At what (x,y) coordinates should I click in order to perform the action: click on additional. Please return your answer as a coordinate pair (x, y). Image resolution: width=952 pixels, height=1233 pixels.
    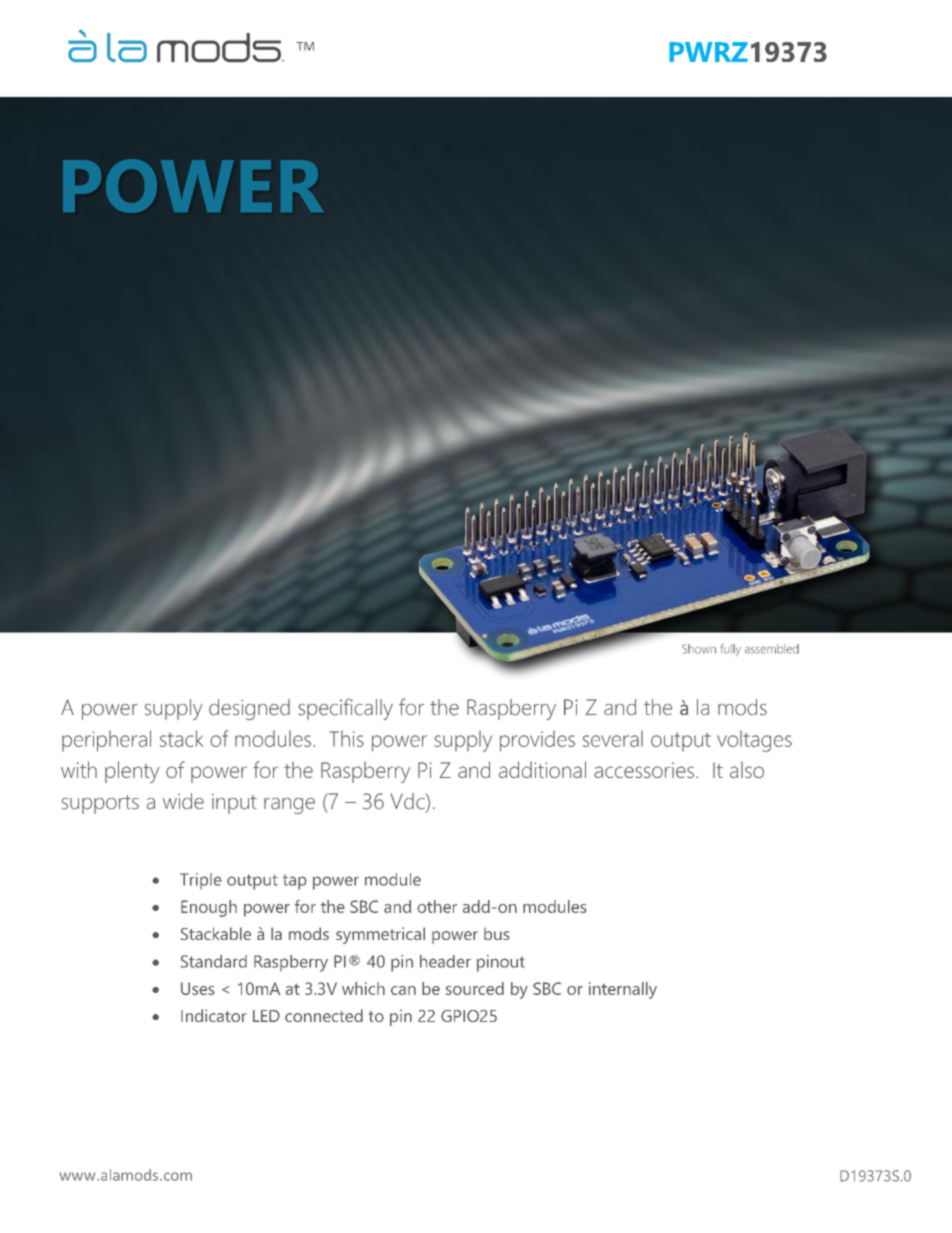
    Looking at the image, I should click on (542, 769).
